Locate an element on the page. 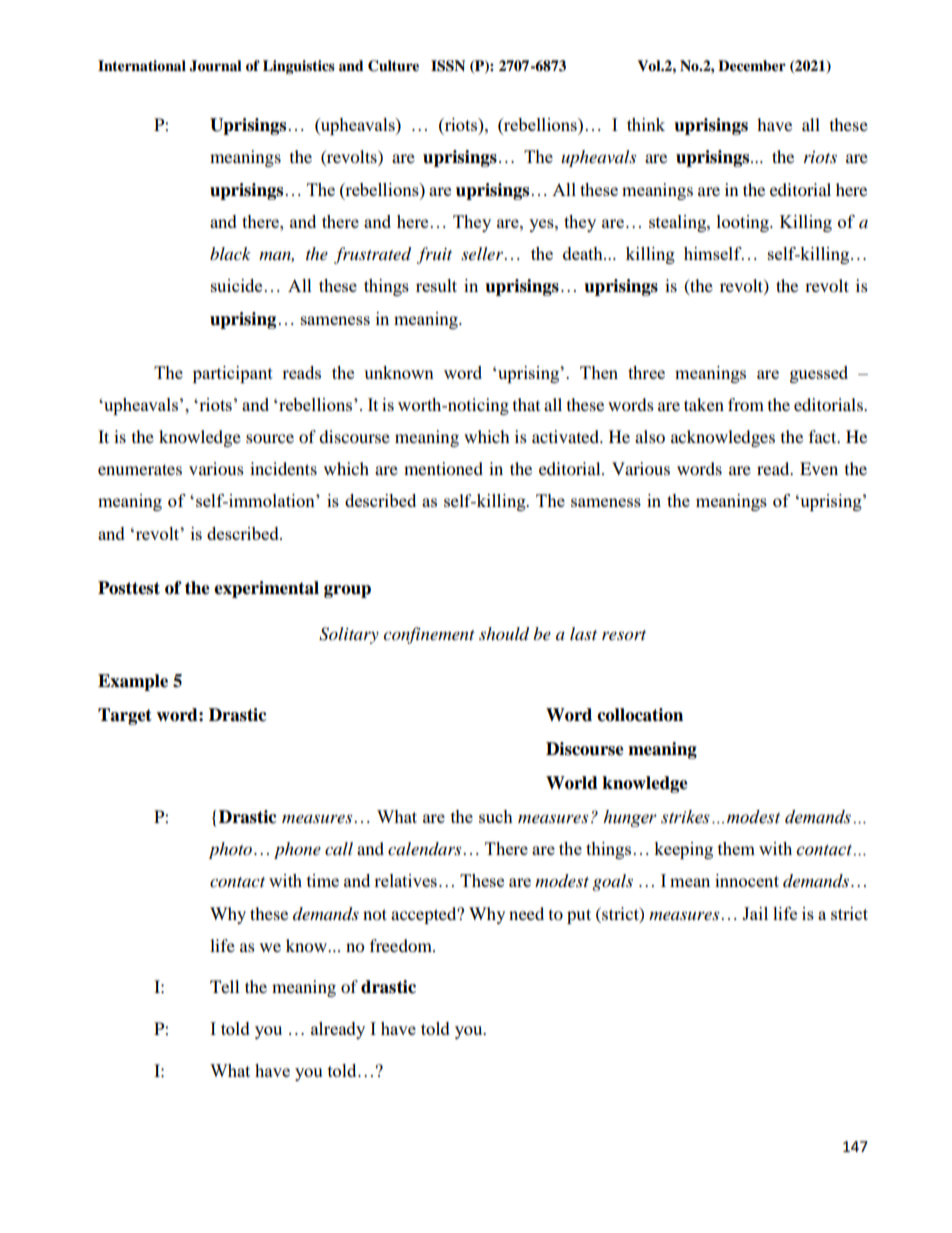 This document has width=952, height=1233. Example is located at coordinates (133, 682).
